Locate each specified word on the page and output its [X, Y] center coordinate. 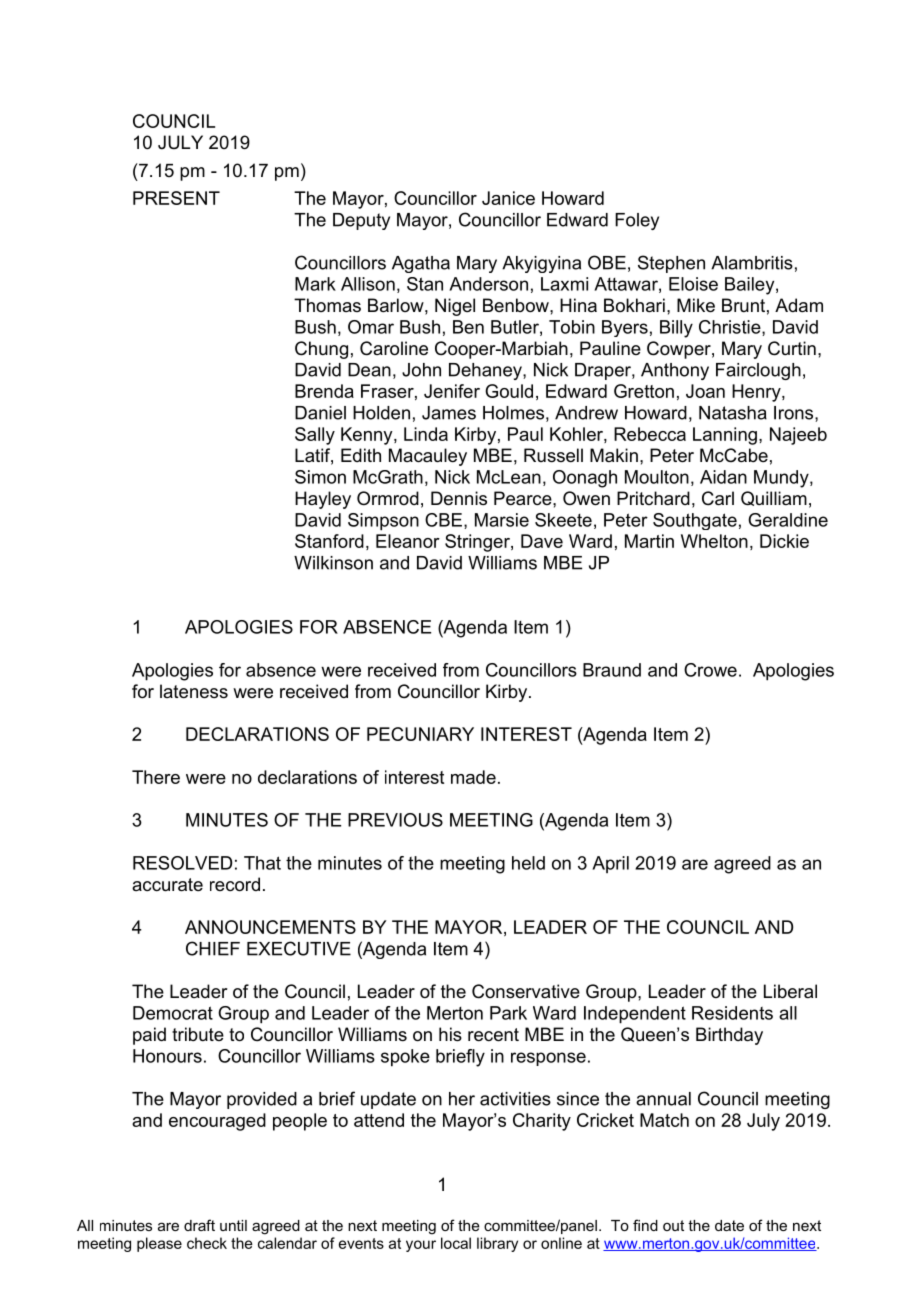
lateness [194, 691]
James [449, 413]
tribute [198, 1034]
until [233, 1225]
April [610, 864]
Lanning [725, 436]
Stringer [478, 543]
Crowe [710, 670]
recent [493, 1035]
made [473, 777]
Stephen [671, 264]
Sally [315, 436]
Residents [732, 1013]
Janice [508, 198]
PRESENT [176, 198]
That [262, 863]
